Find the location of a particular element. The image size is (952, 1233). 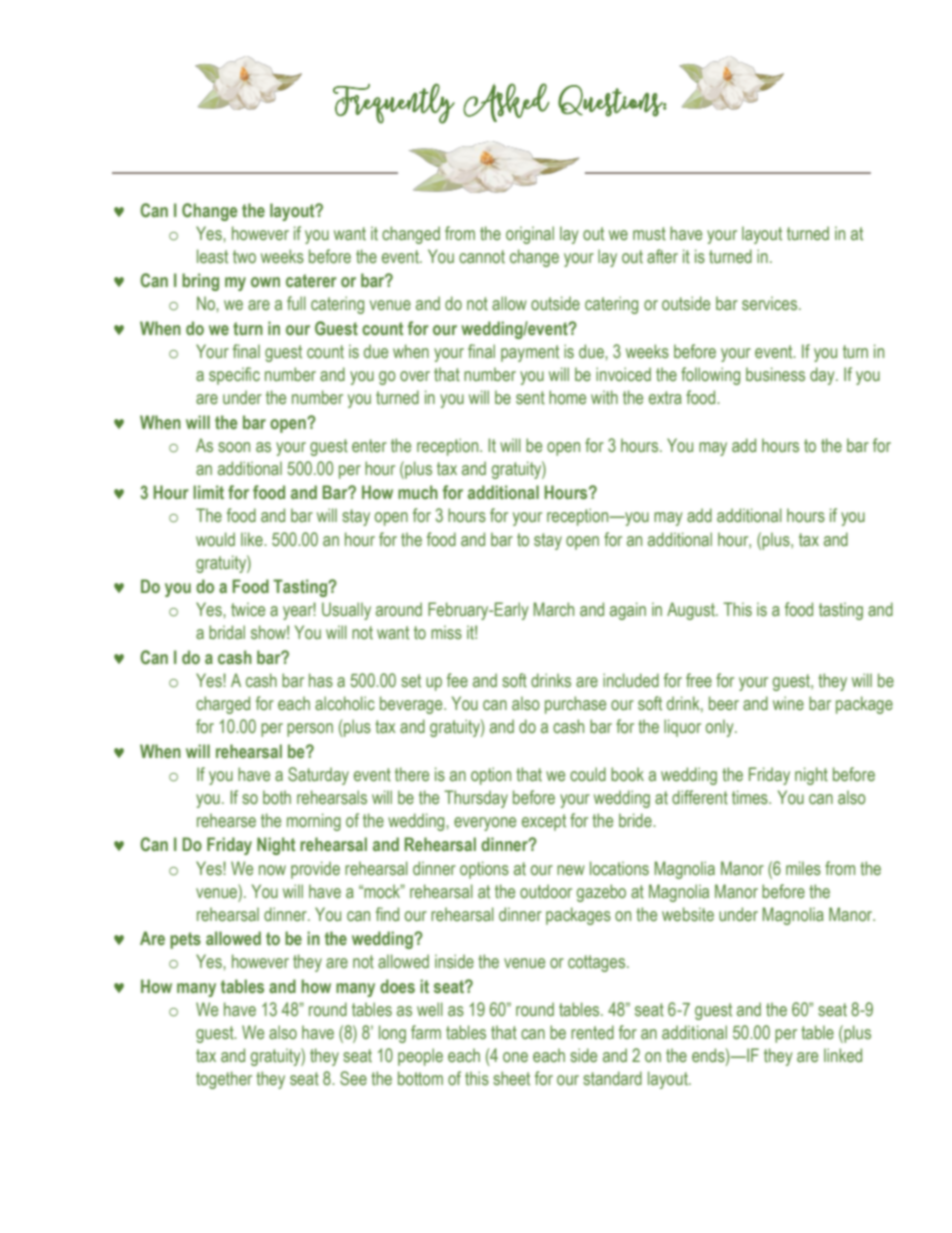

March is located at coordinates (554, 609).
